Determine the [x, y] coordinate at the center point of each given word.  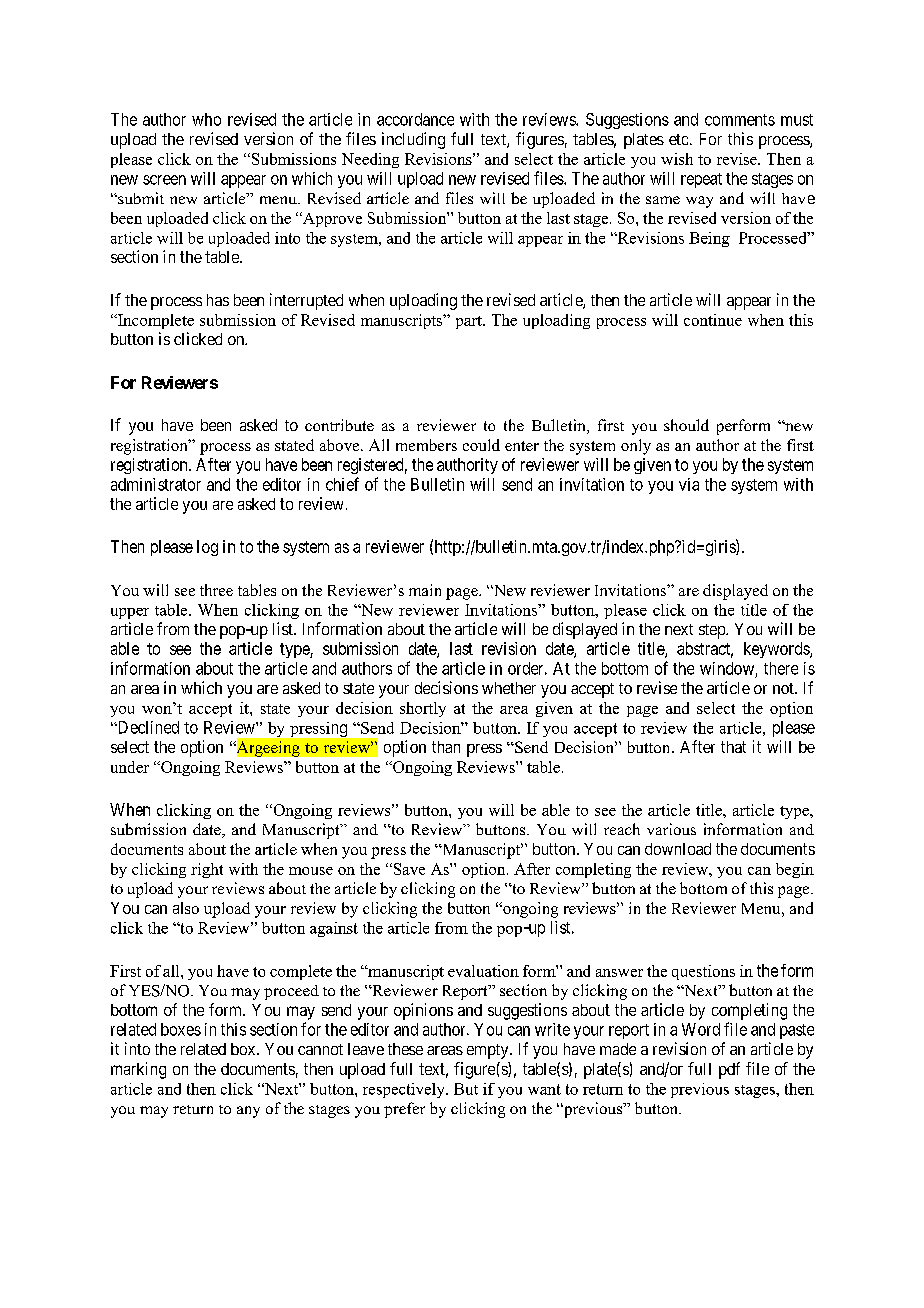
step [713, 631]
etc [678, 139]
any [248, 1112]
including [413, 140]
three [216, 590]
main [425, 590]
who [206, 119]
